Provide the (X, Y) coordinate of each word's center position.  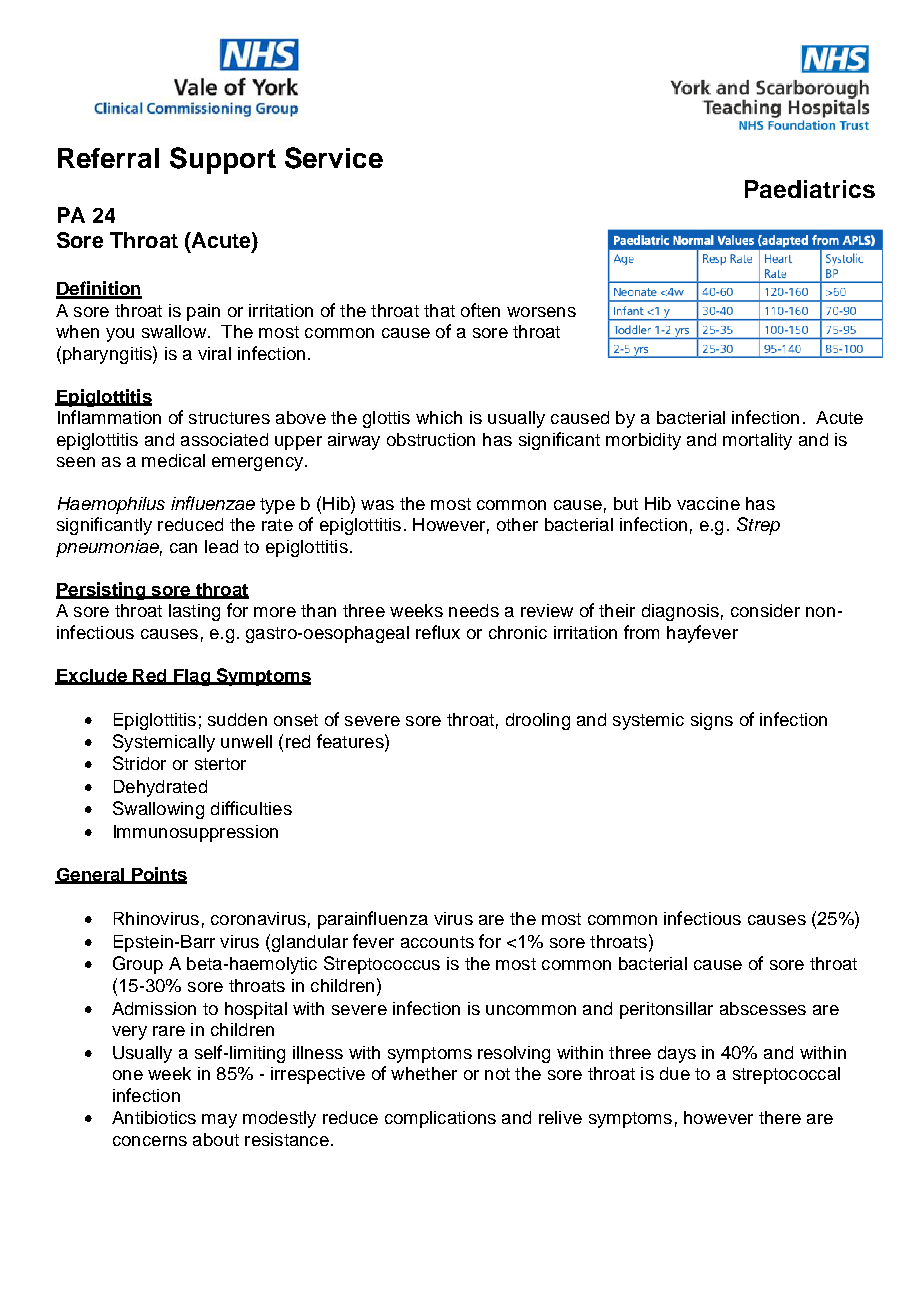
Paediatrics (810, 189)
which (439, 417)
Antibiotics (154, 1117)
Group (138, 965)
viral (214, 353)
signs (712, 721)
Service (334, 158)
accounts (437, 942)
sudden (237, 719)
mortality (757, 441)
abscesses (763, 1008)
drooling (538, 721)
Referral (108, 158)
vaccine (708, 503)
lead (221, 546)
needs (474, 610)
